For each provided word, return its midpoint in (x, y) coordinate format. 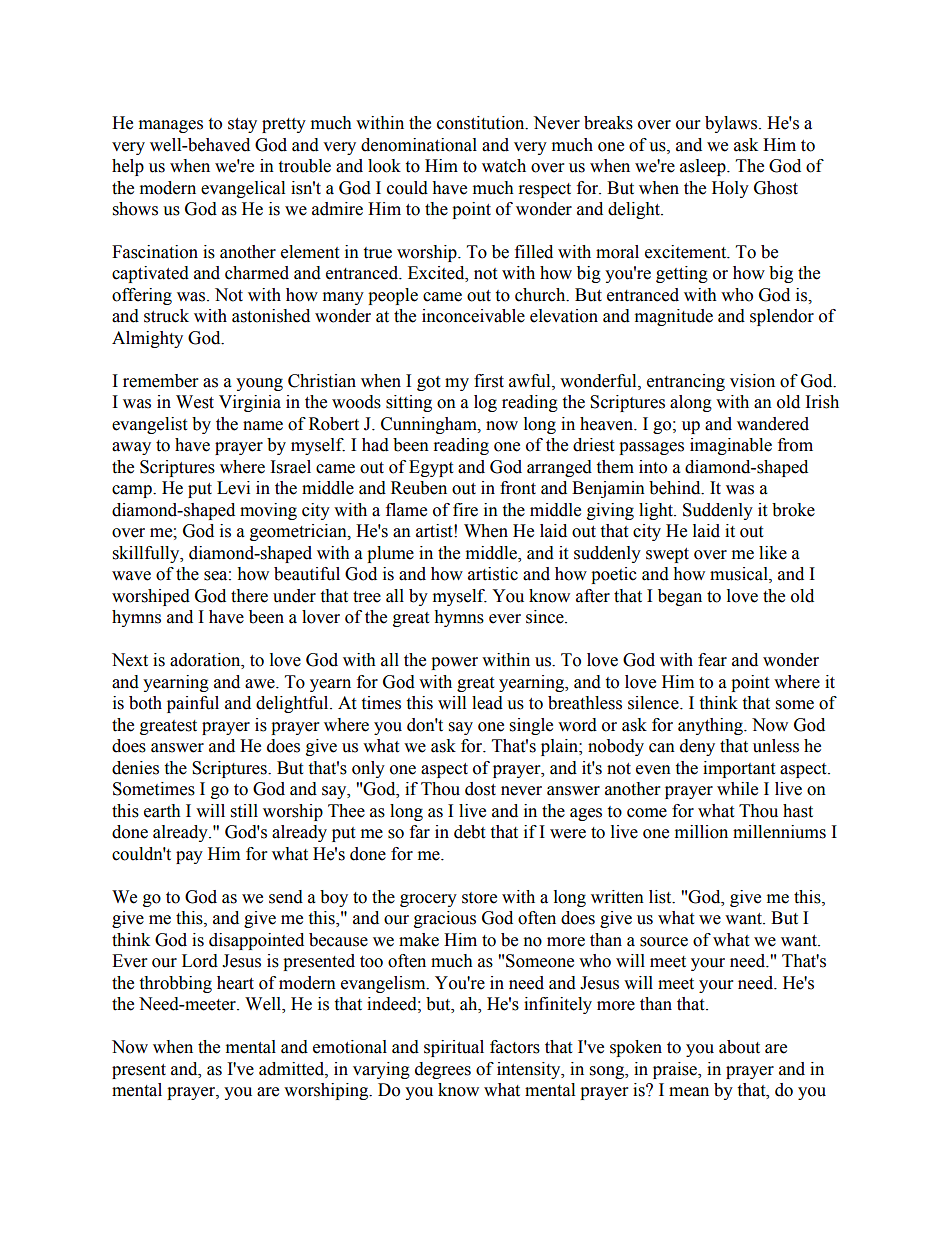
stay (242, 125)
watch (504, 166)
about (739, 1047)
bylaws (732, 124)
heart (235, 983)
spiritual (454, 1048)
